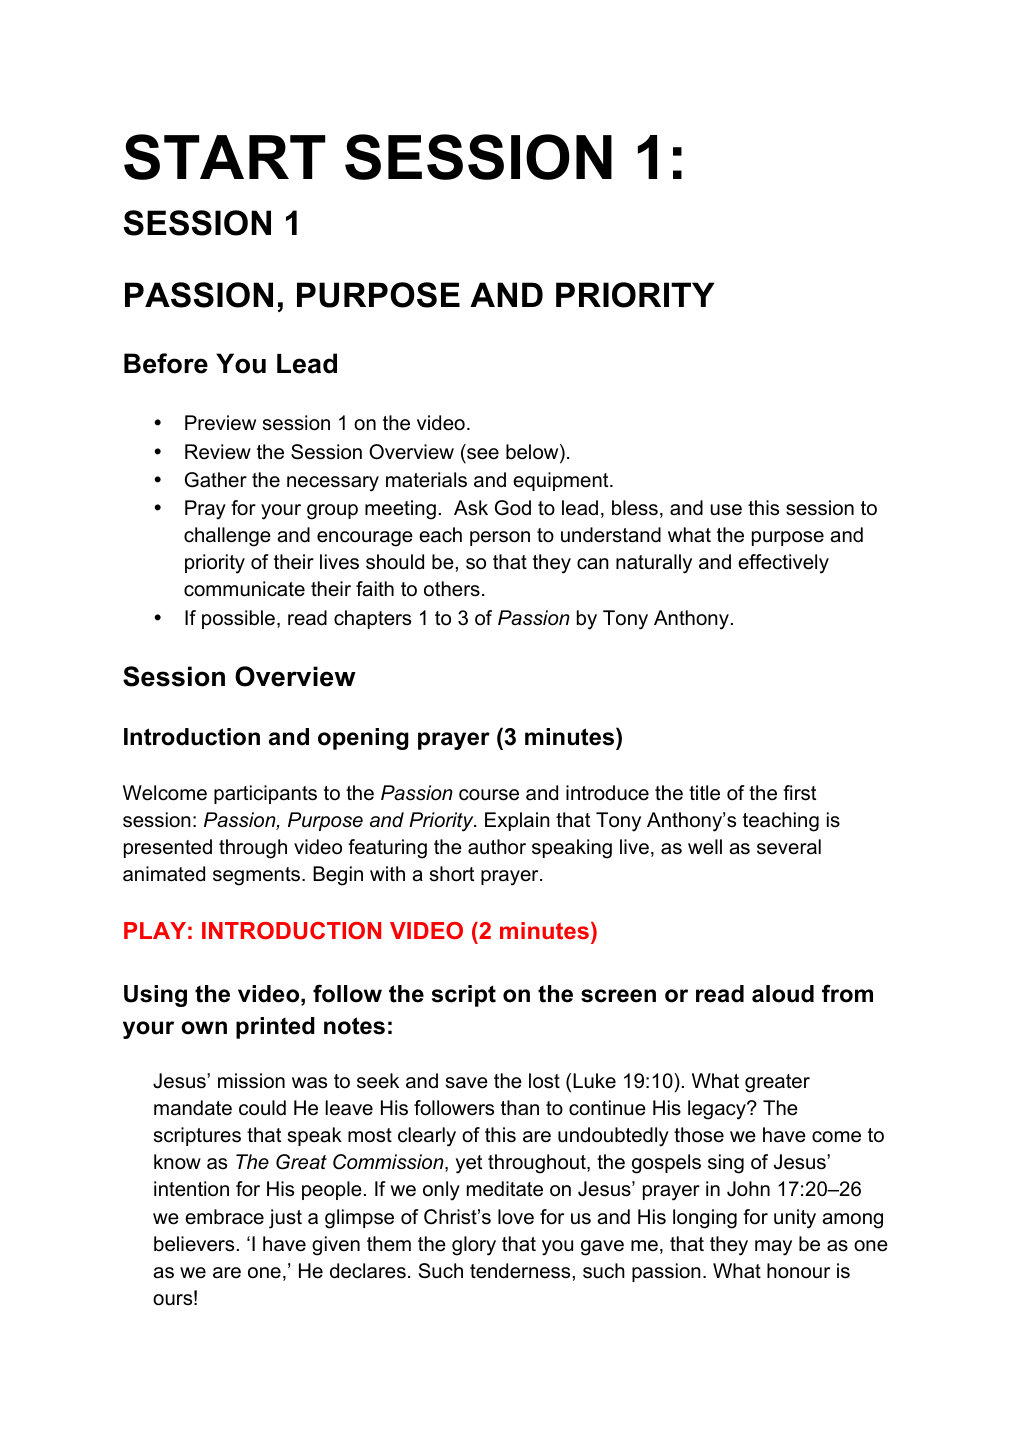  I want to click on printed, so click(275, 1028).
